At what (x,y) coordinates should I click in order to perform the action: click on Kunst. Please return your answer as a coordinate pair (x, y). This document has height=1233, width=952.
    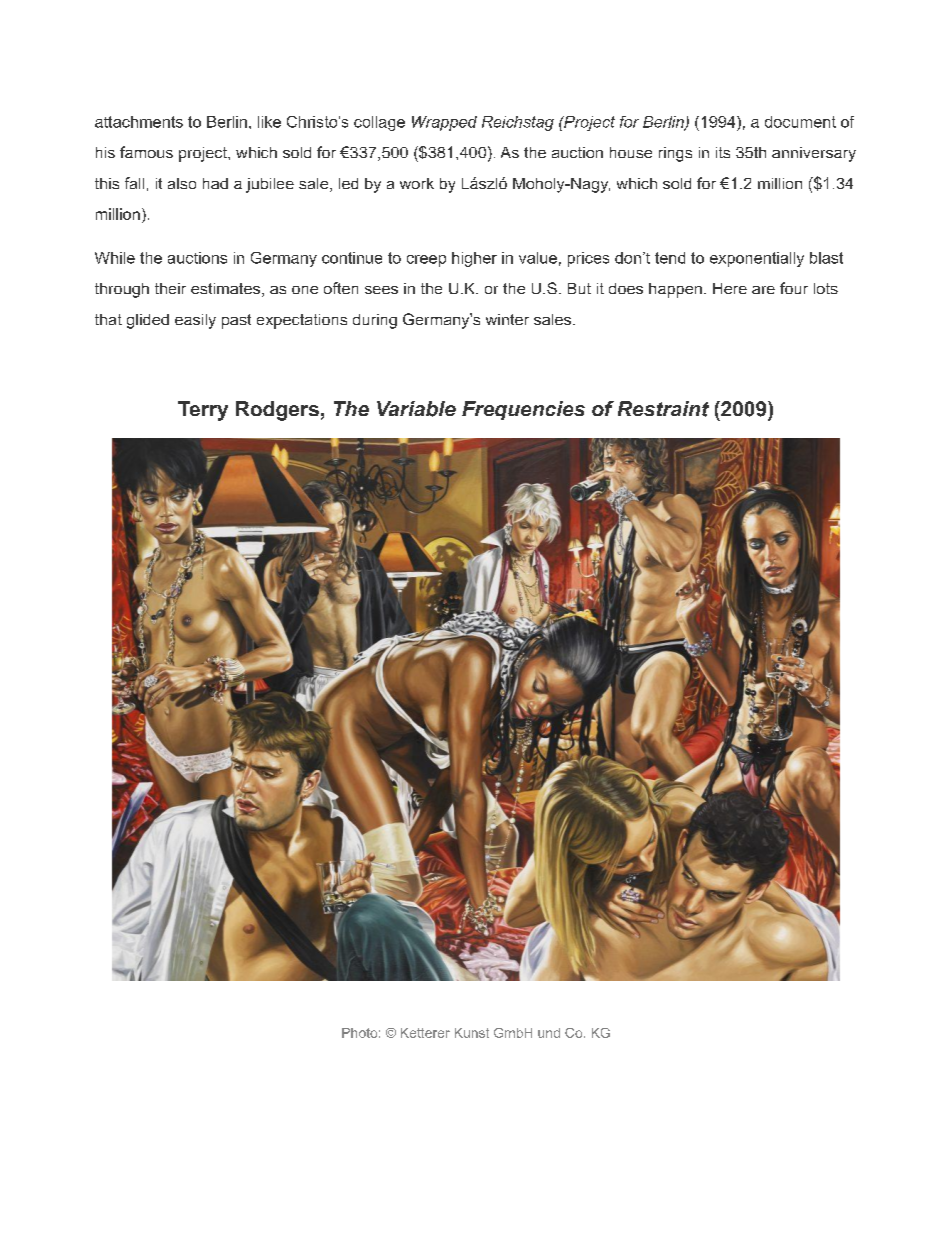
    Looking at the image, I should click on (472, 1033).
